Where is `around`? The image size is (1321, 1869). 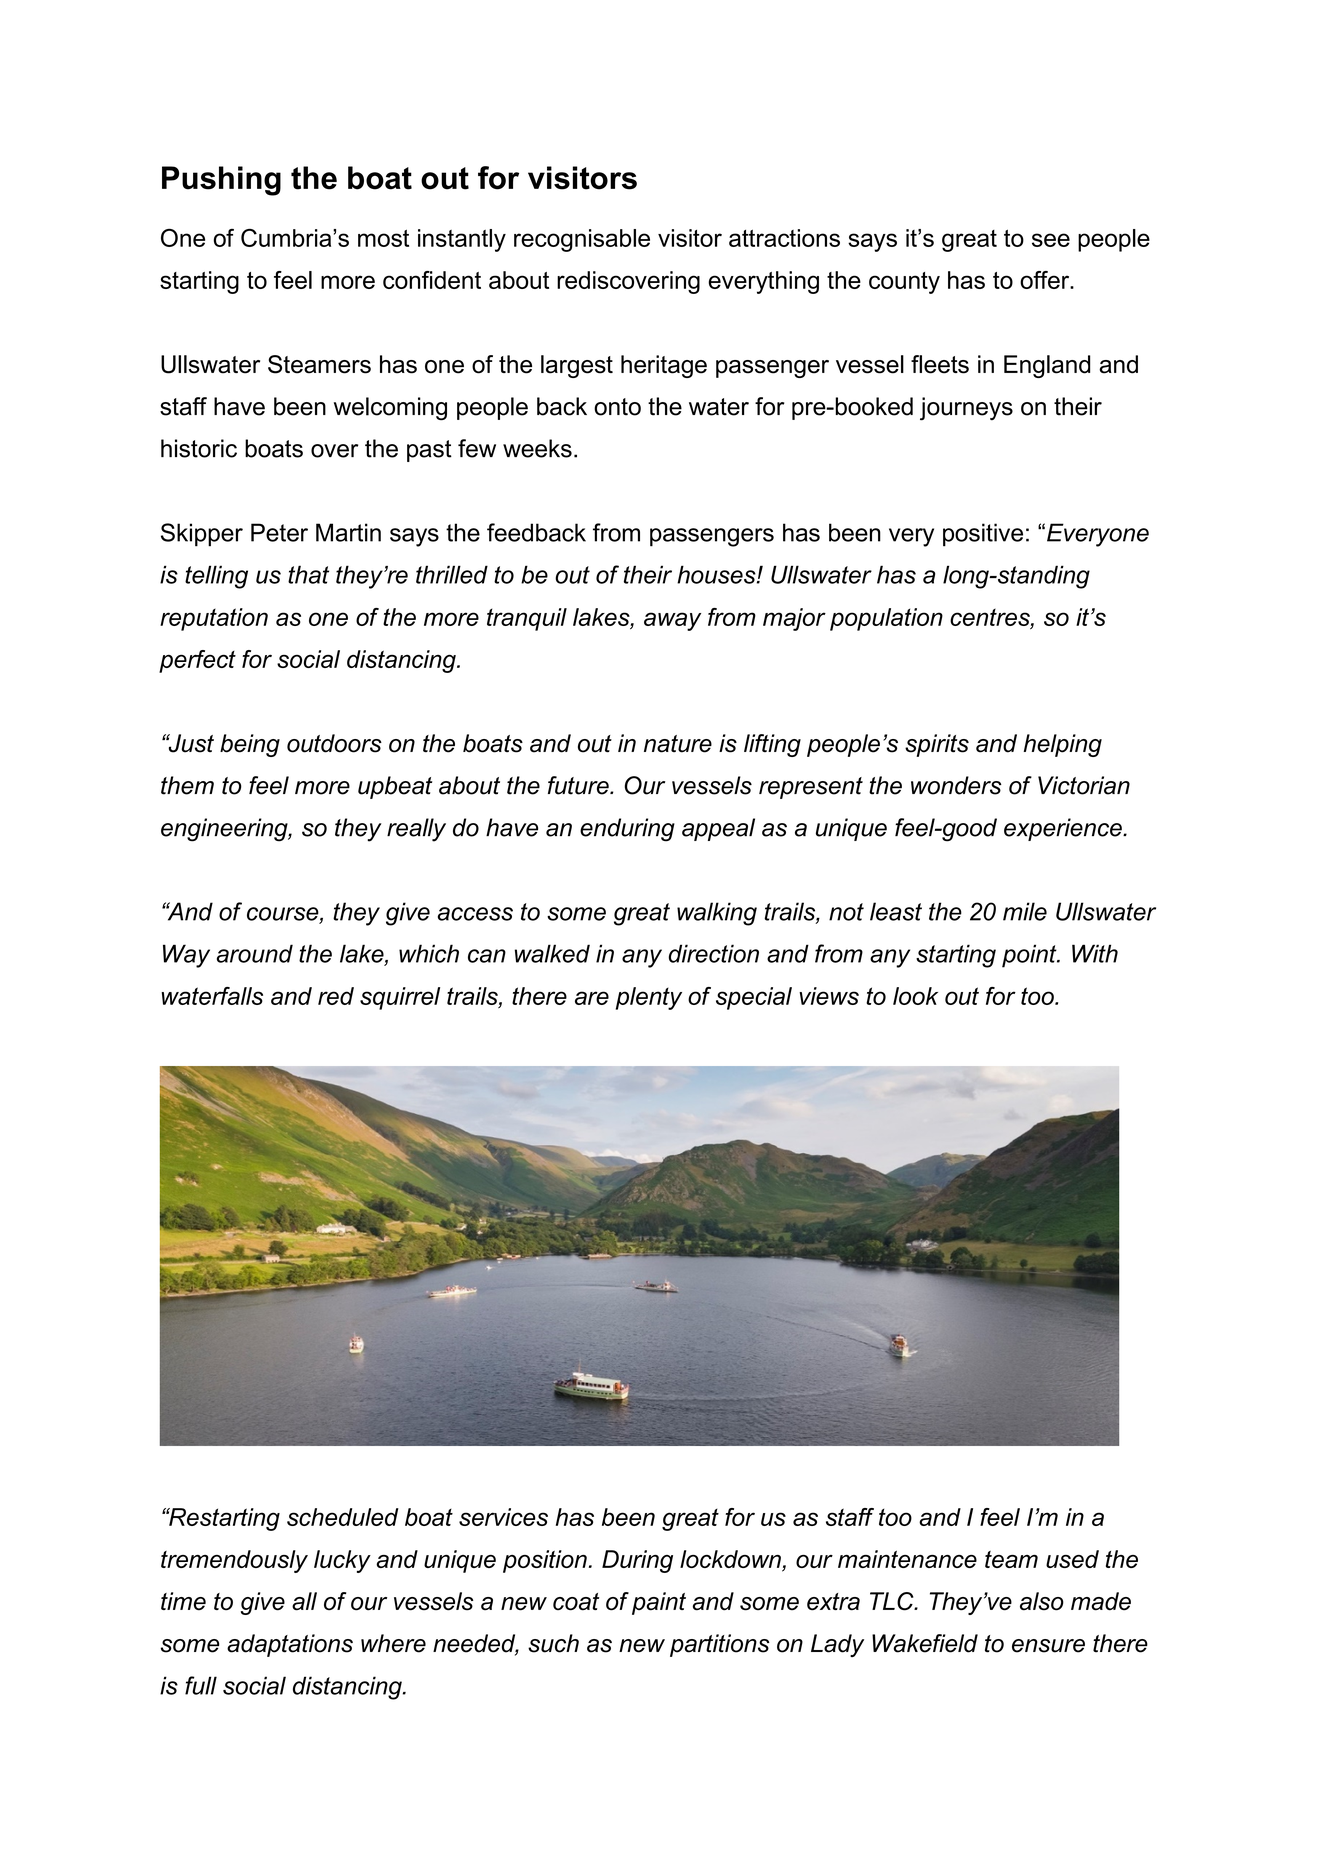 around is located at coordinates (255, 953).
